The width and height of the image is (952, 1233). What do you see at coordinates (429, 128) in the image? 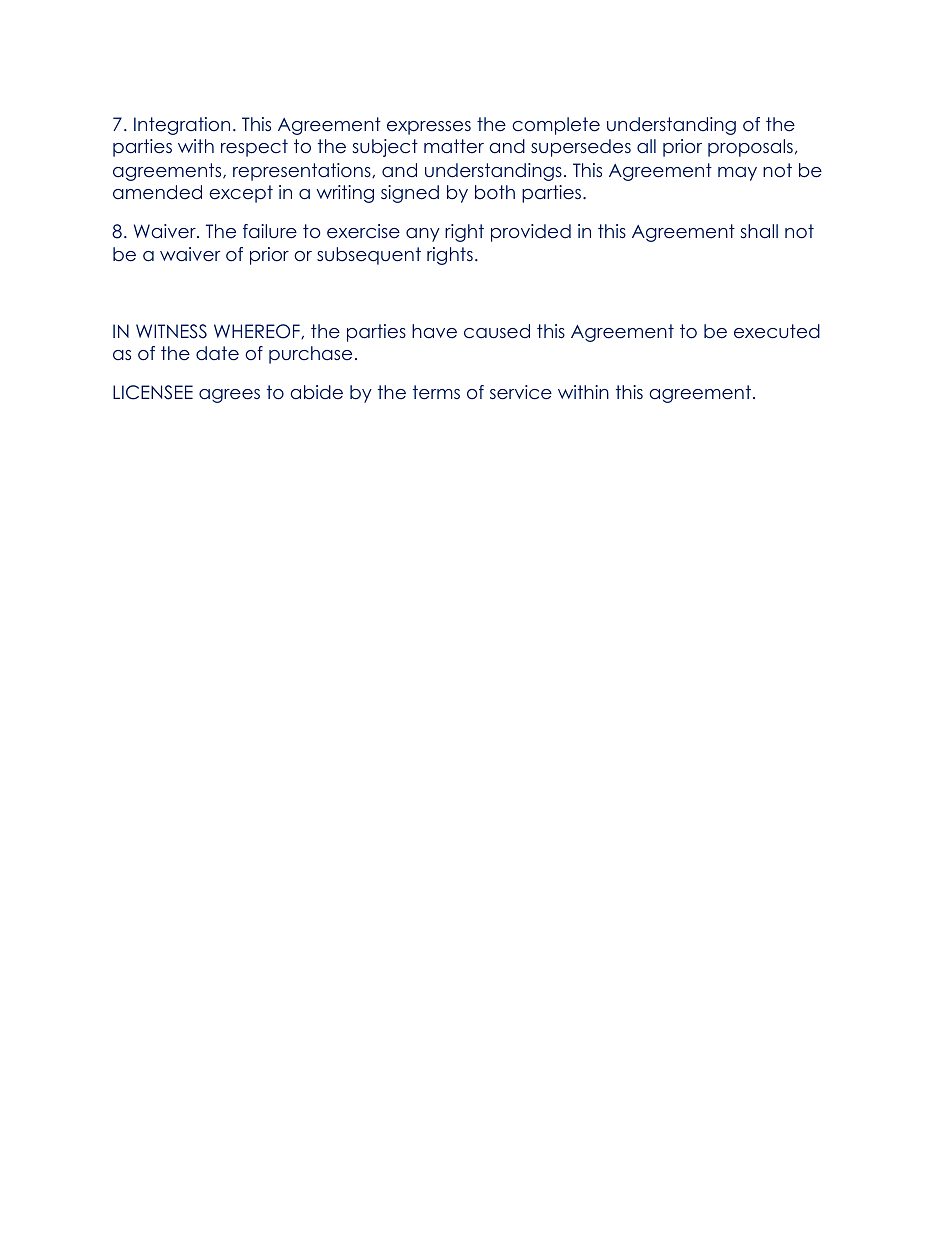
I see `expresses` at bounding box center [429, 128].
